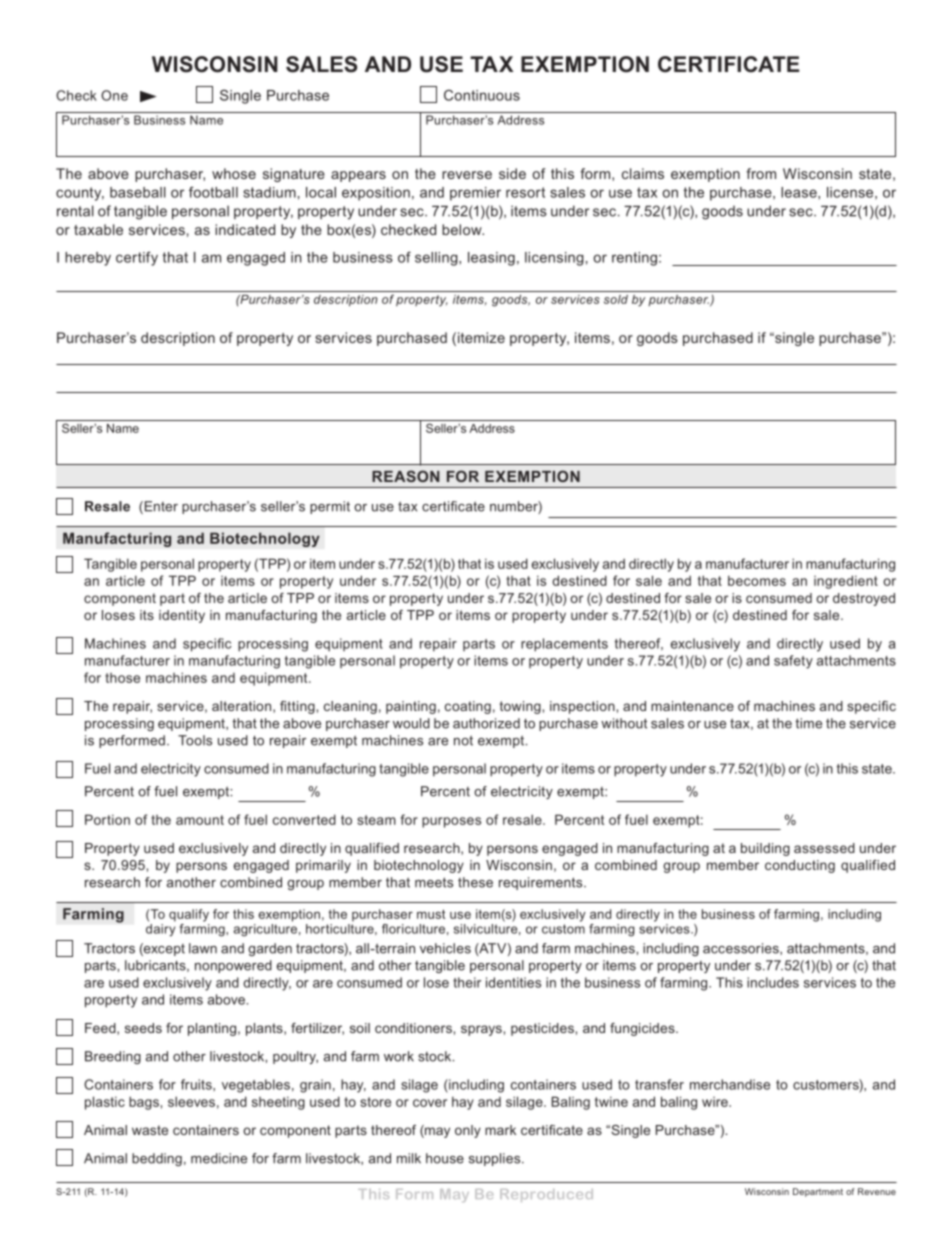 The width and height of the page is (952, 1233). Describe the element at coordinates (616, 299) in the page. I see `sold` at that location.
